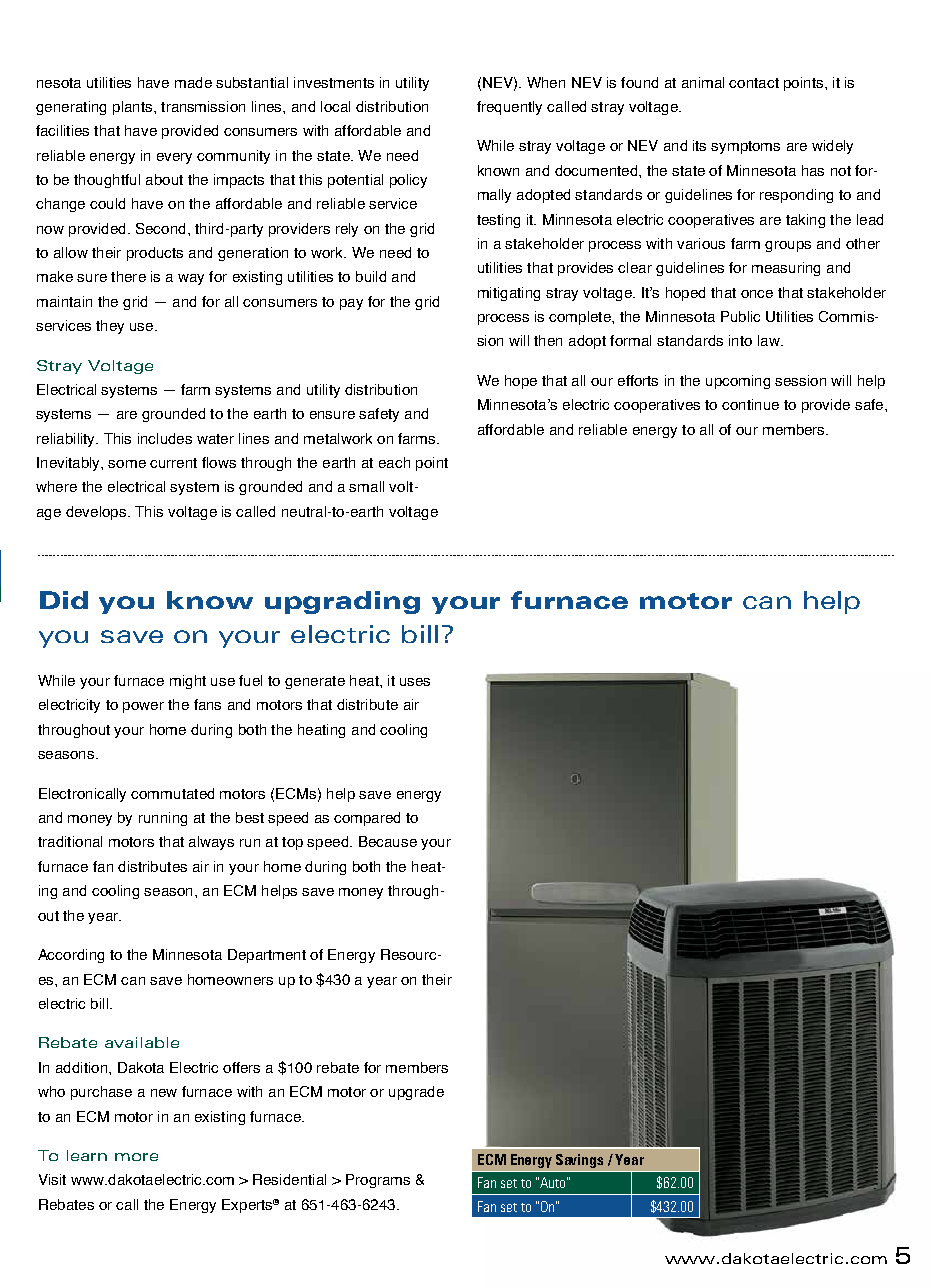 This screenshot has height=1288, width=932. What do you see at coordinates (134, 108) in the screenshot?
I see `plants` at bounding box center [134, 108].
